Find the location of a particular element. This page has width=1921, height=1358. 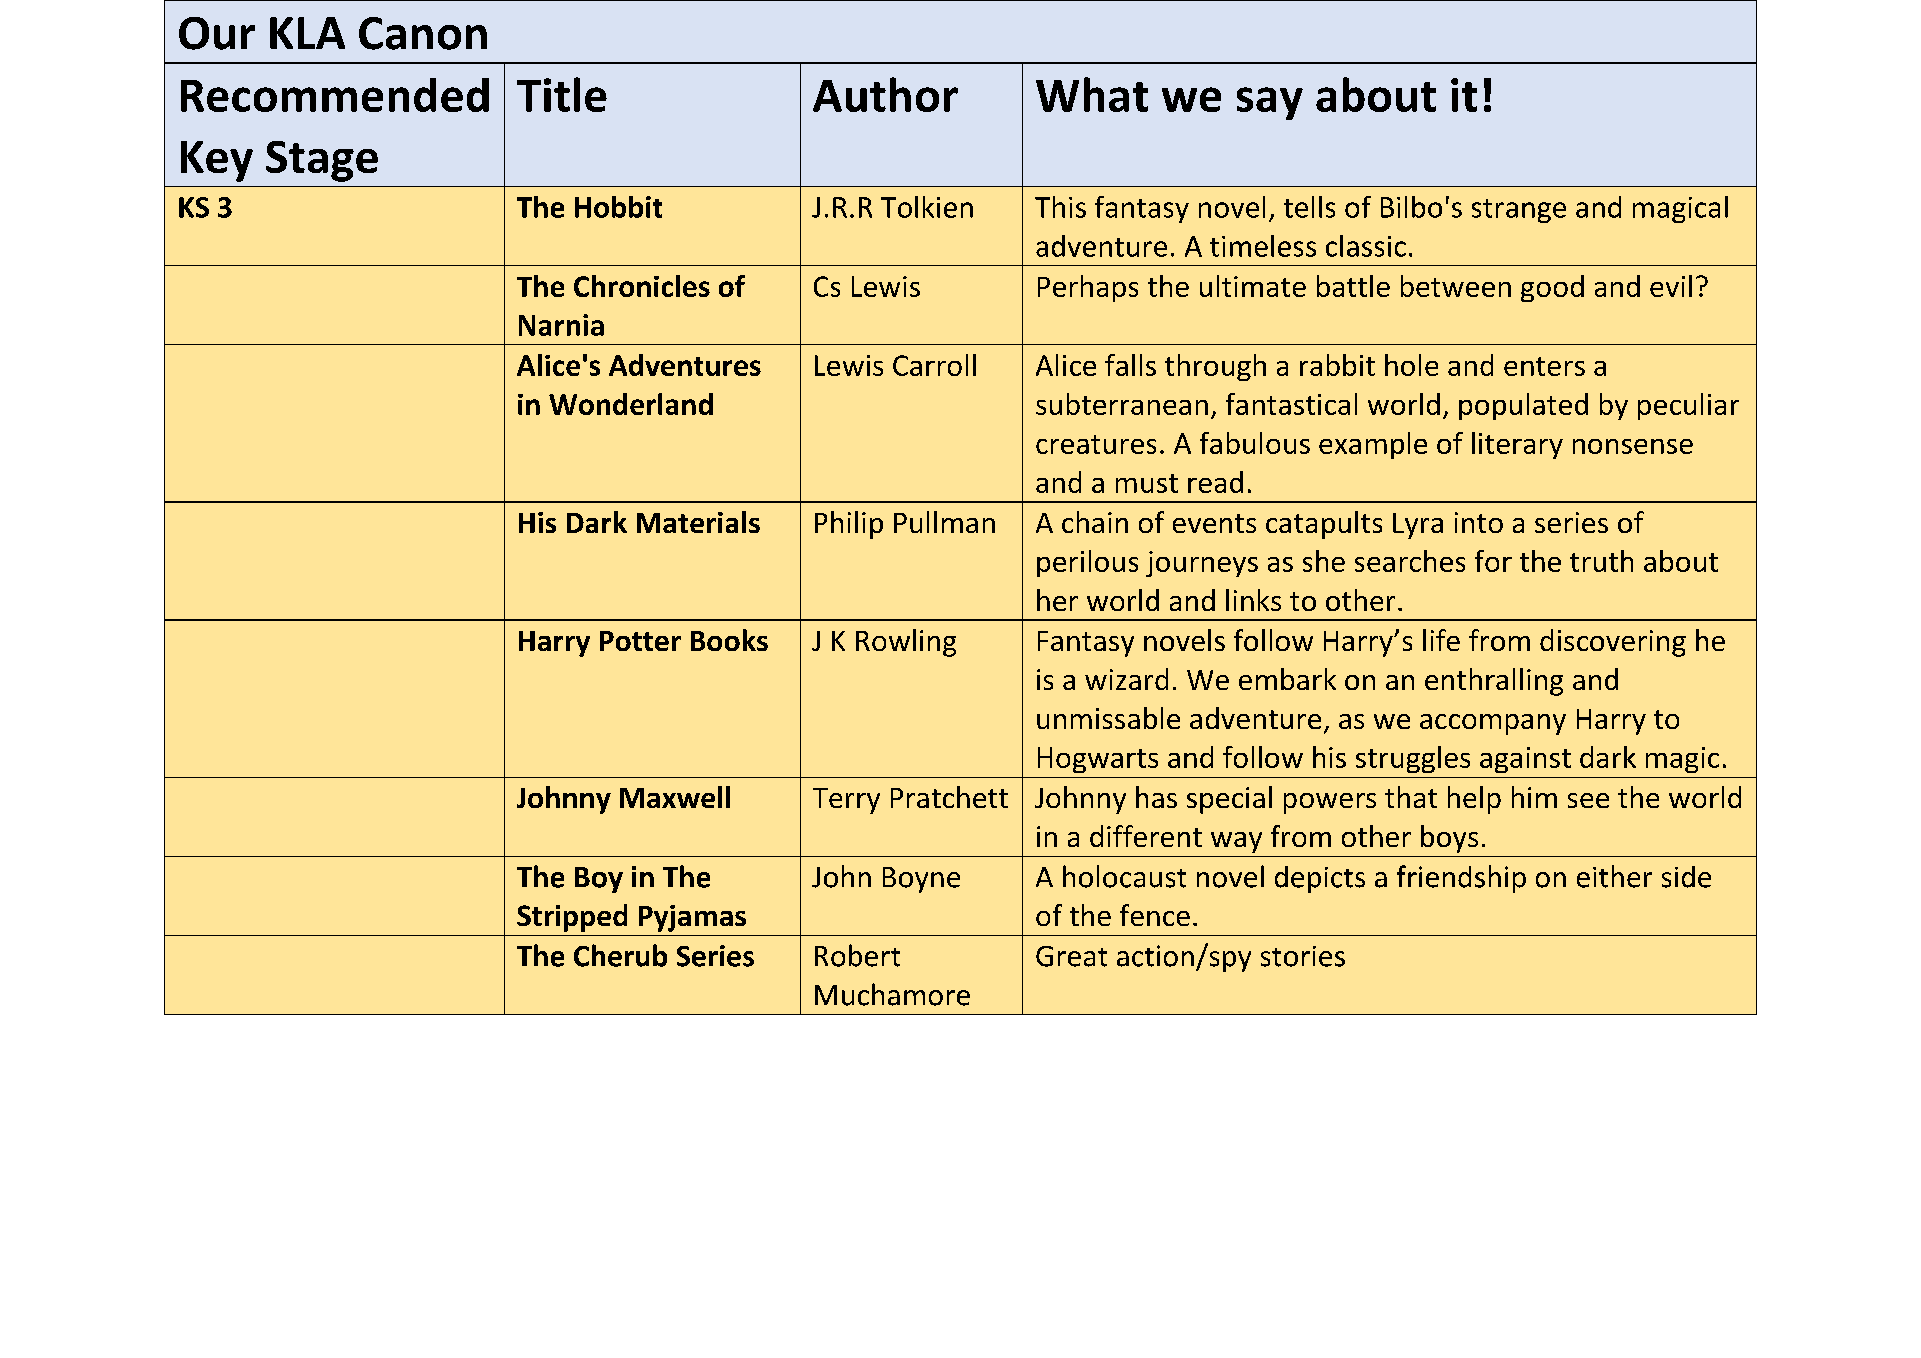

Rowling is located at coordinates (906, 643).
